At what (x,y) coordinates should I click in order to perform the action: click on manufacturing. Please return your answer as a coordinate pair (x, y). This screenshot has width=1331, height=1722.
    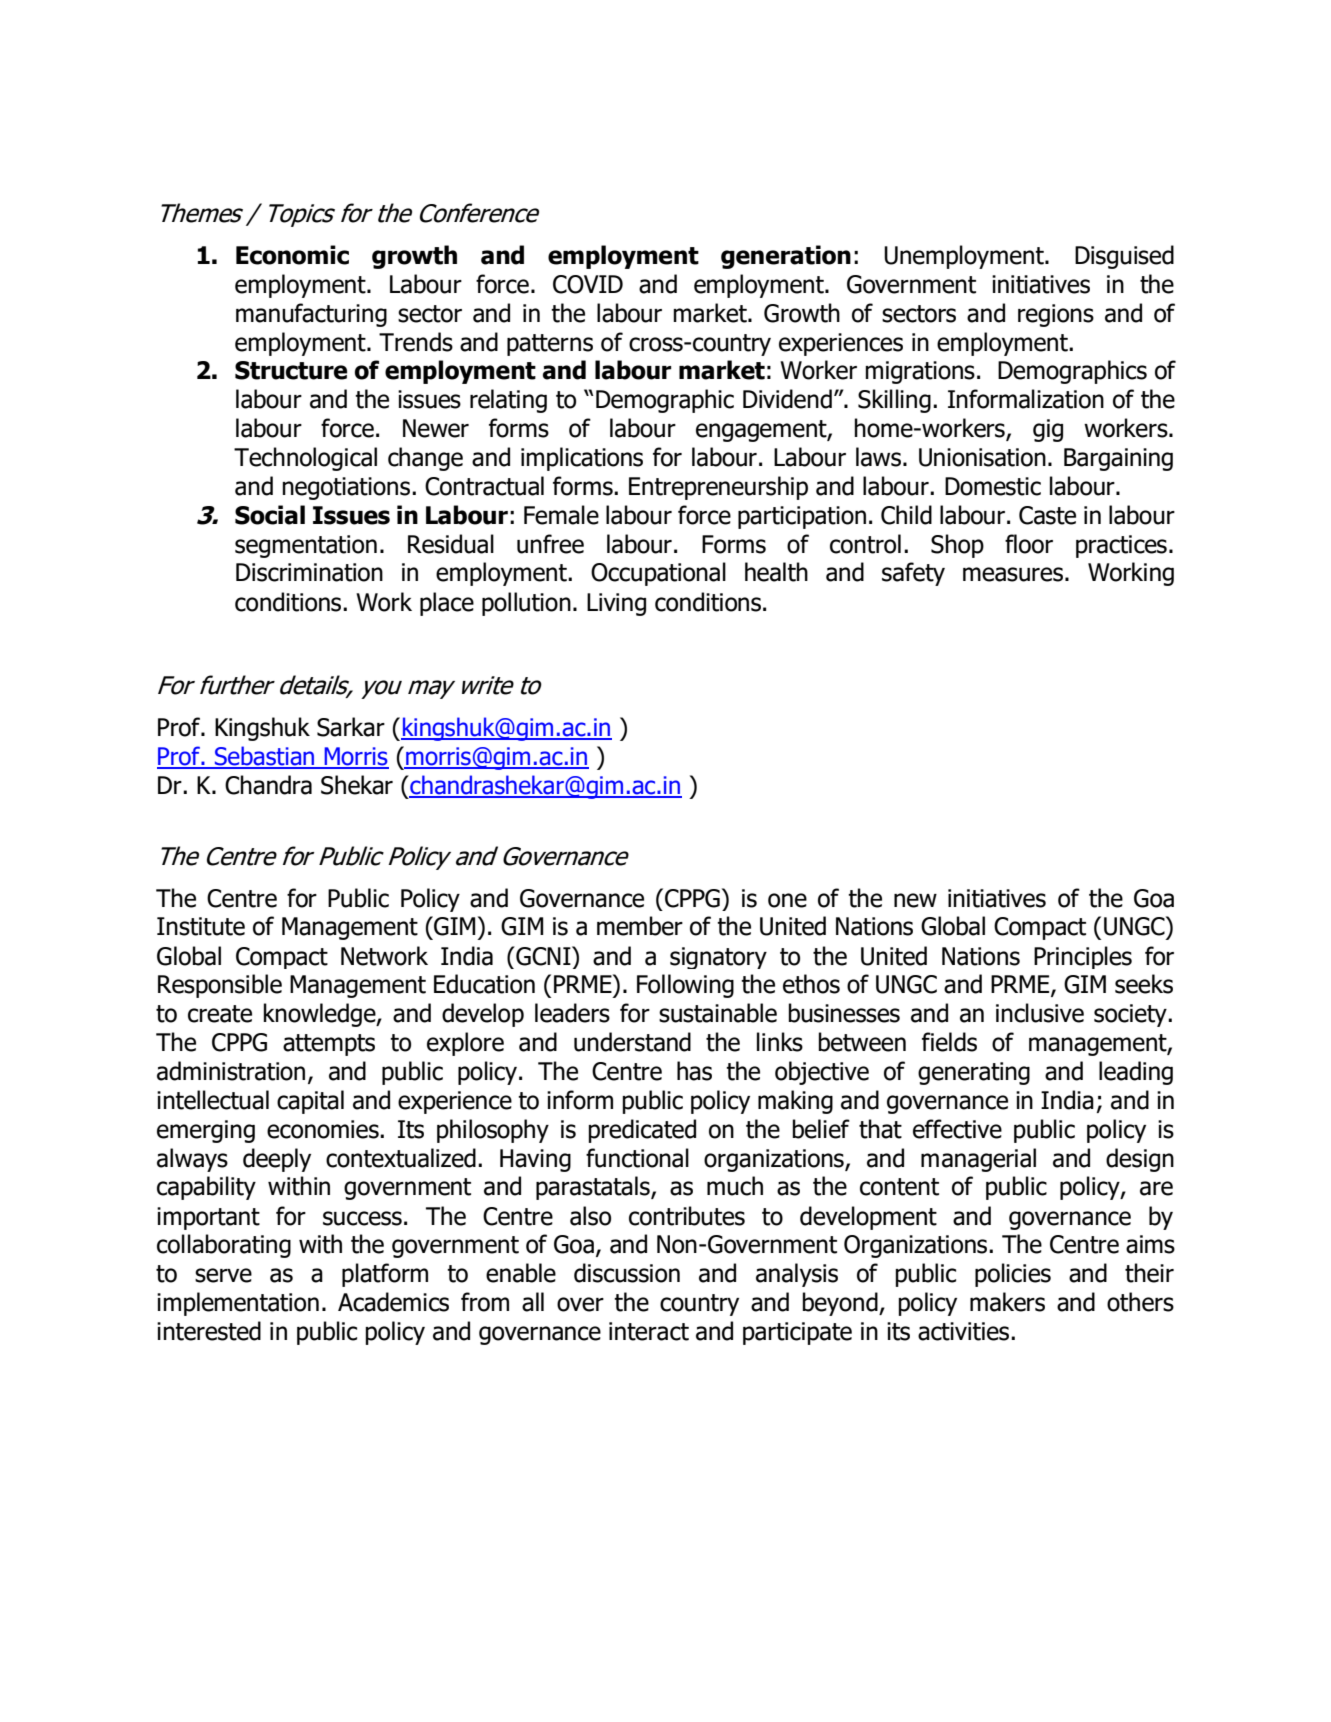
    Looking at the image, I should click on (311, 315).
